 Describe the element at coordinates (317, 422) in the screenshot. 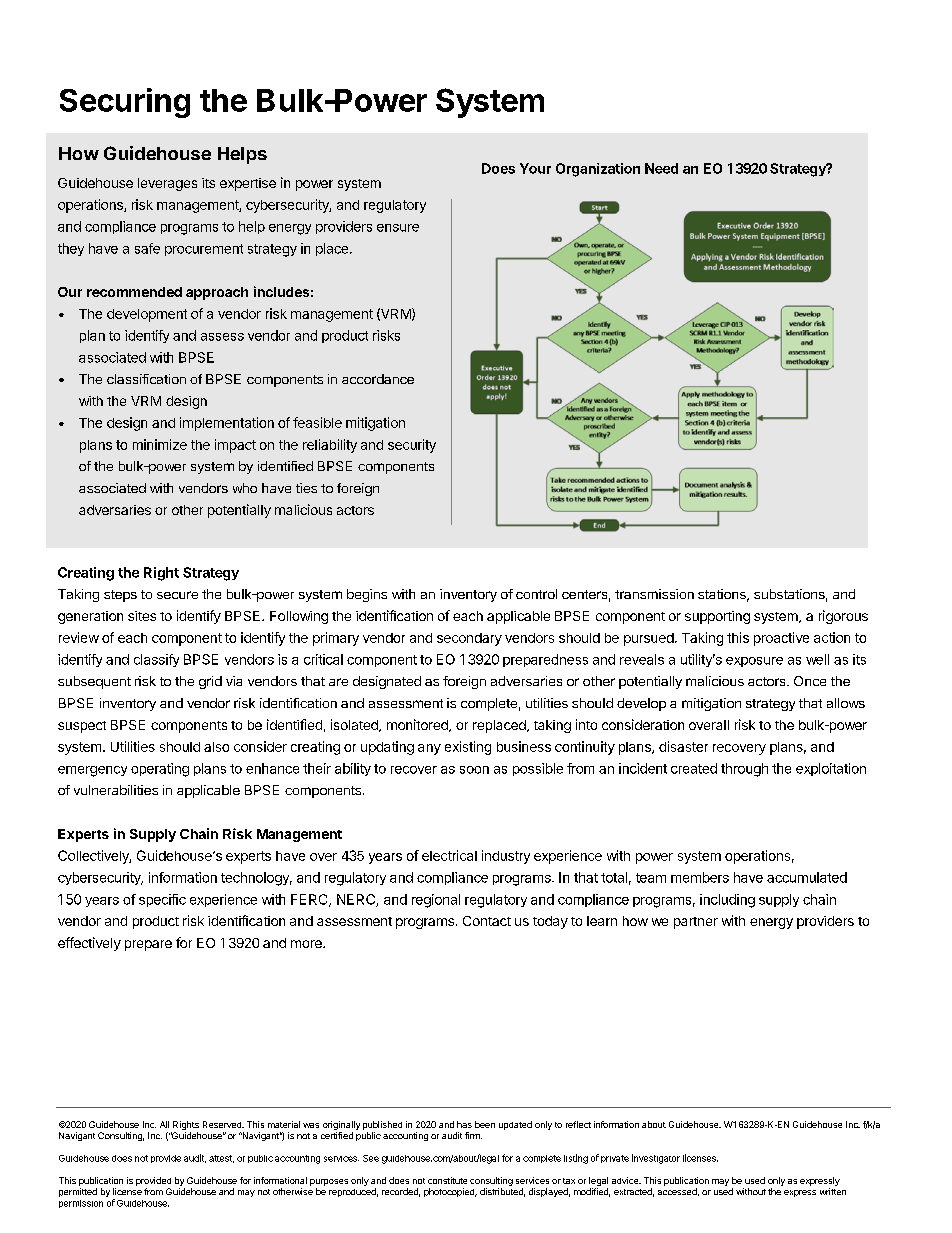

I see `feasible` at that location.
